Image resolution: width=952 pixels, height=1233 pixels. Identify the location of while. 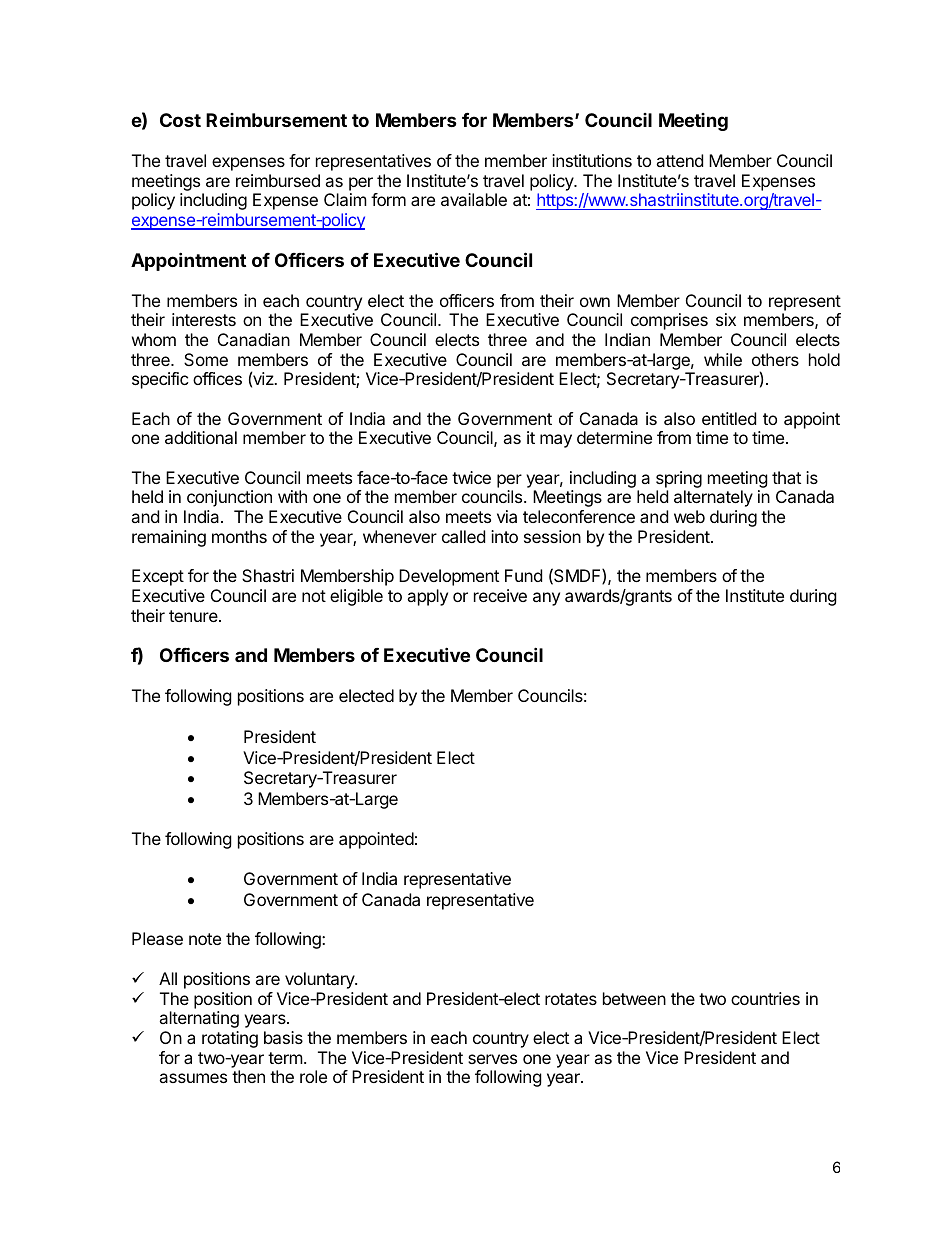
(723, 359).
